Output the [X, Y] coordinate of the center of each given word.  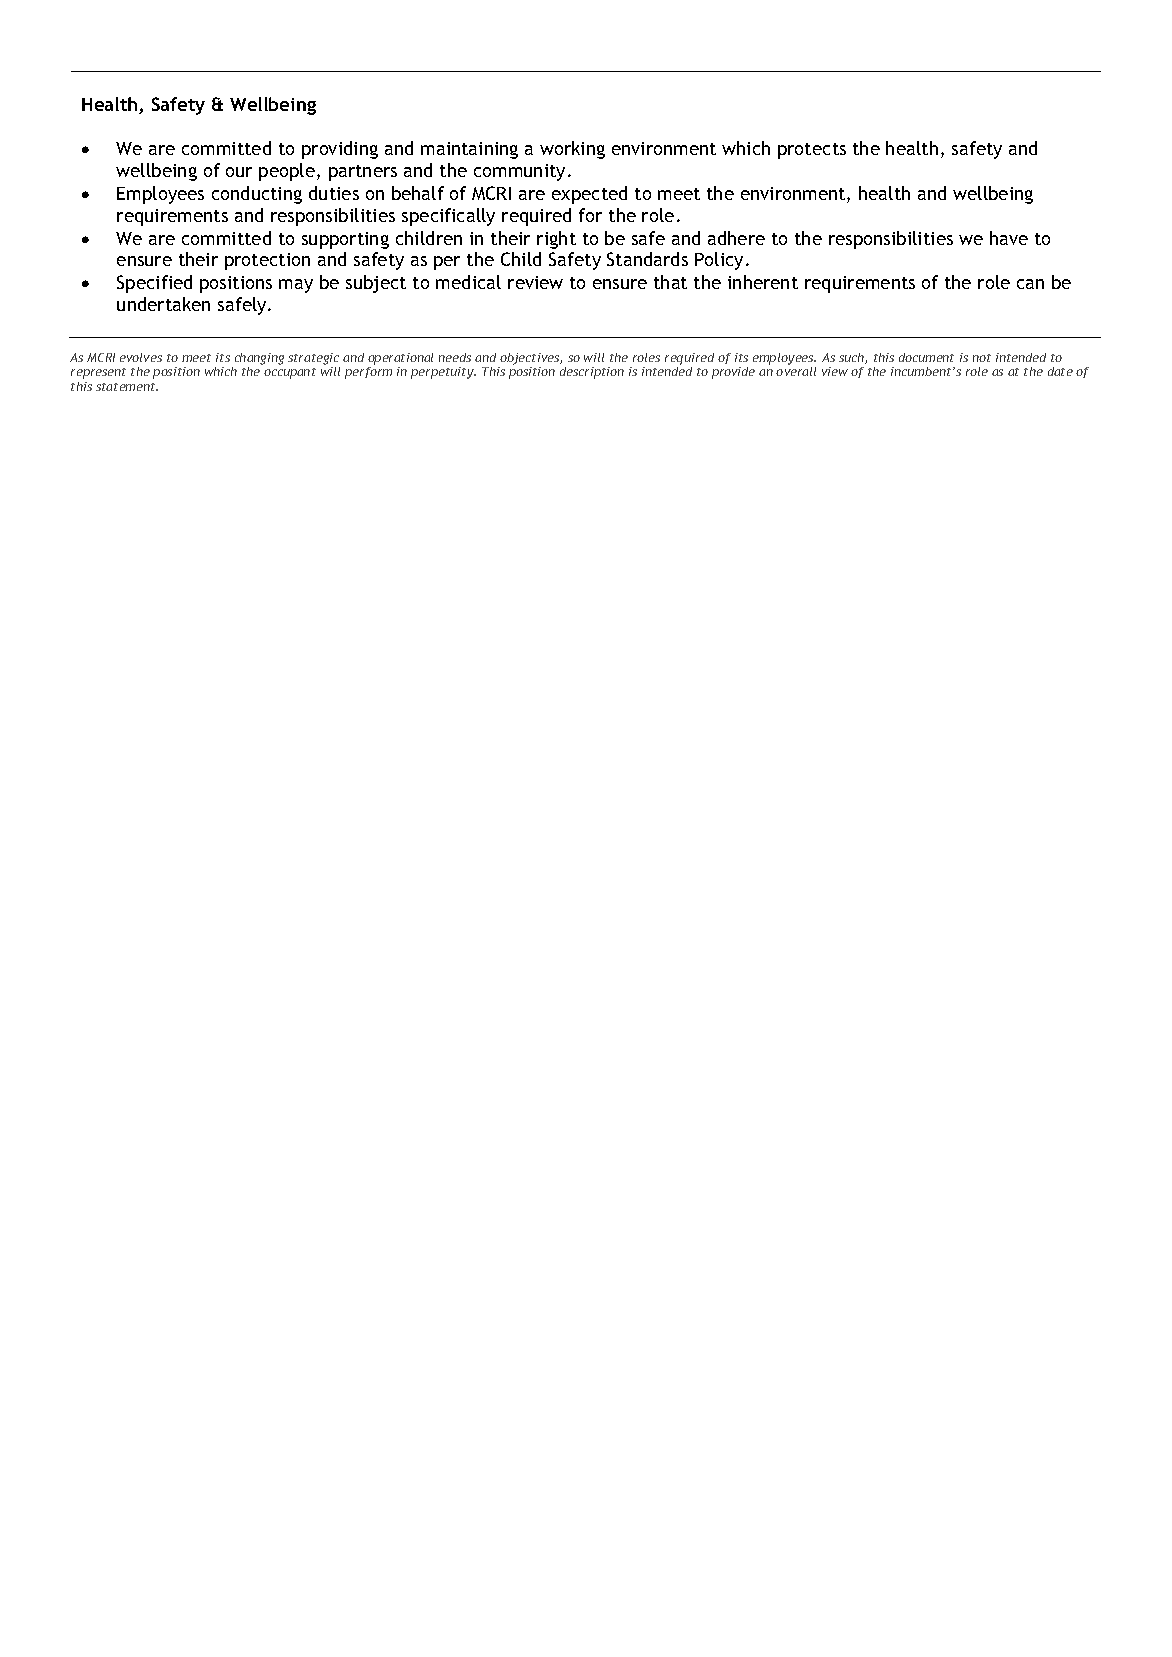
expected [589, 195]
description [592, 373]
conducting [257, 195]
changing [259, 359]
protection [267, 261]
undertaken [163, 304]
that [670, 282]
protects [812, 151]
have [1009, 238]
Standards [647, 259]
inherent [763, 282]
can [1030, 284]
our [239, 172]
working [572, 150]
